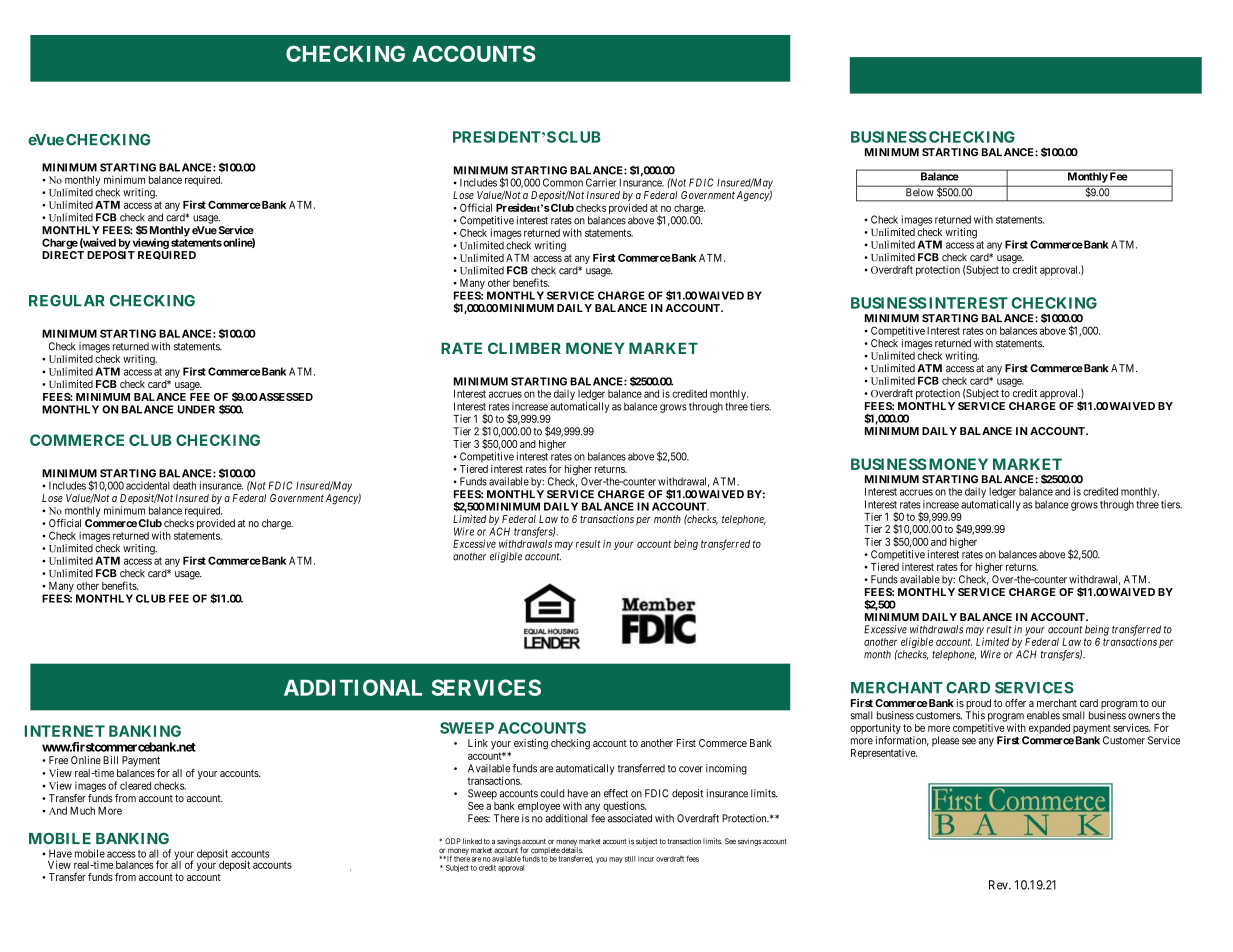 The height and width of the screenshot is (952, 1233). I want to click on death, so click(184, 485).
